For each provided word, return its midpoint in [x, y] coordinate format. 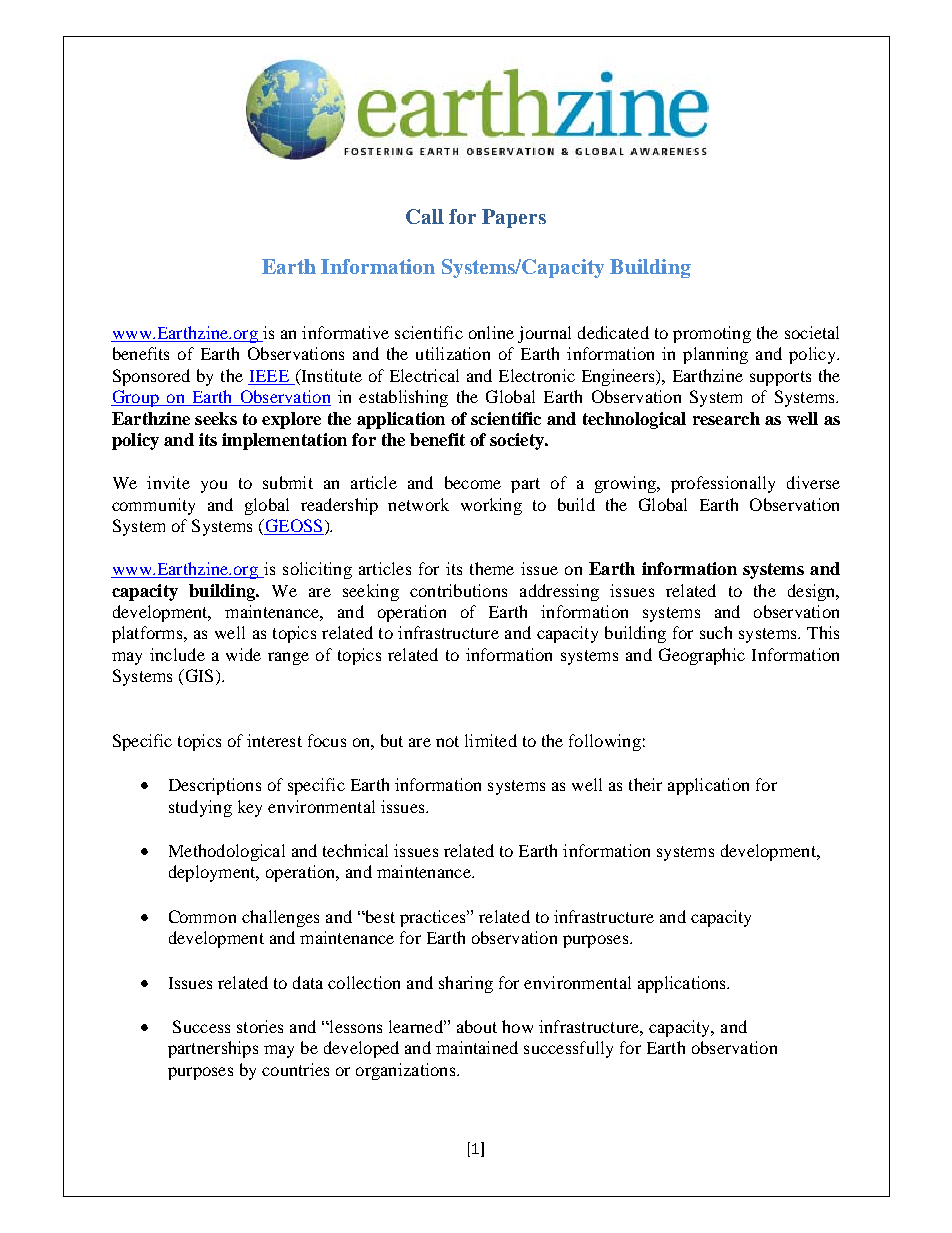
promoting [712, 334]
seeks [216, 418]
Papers [514, 218]
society [518, 441]
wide [243, 654]
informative [345, 332]
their [645, 784]
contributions [458, 590]
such [716, 632]
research [726, 418]
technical [355, 850]
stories [260, 1026]
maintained [477, 1047]
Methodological [227, 852]
